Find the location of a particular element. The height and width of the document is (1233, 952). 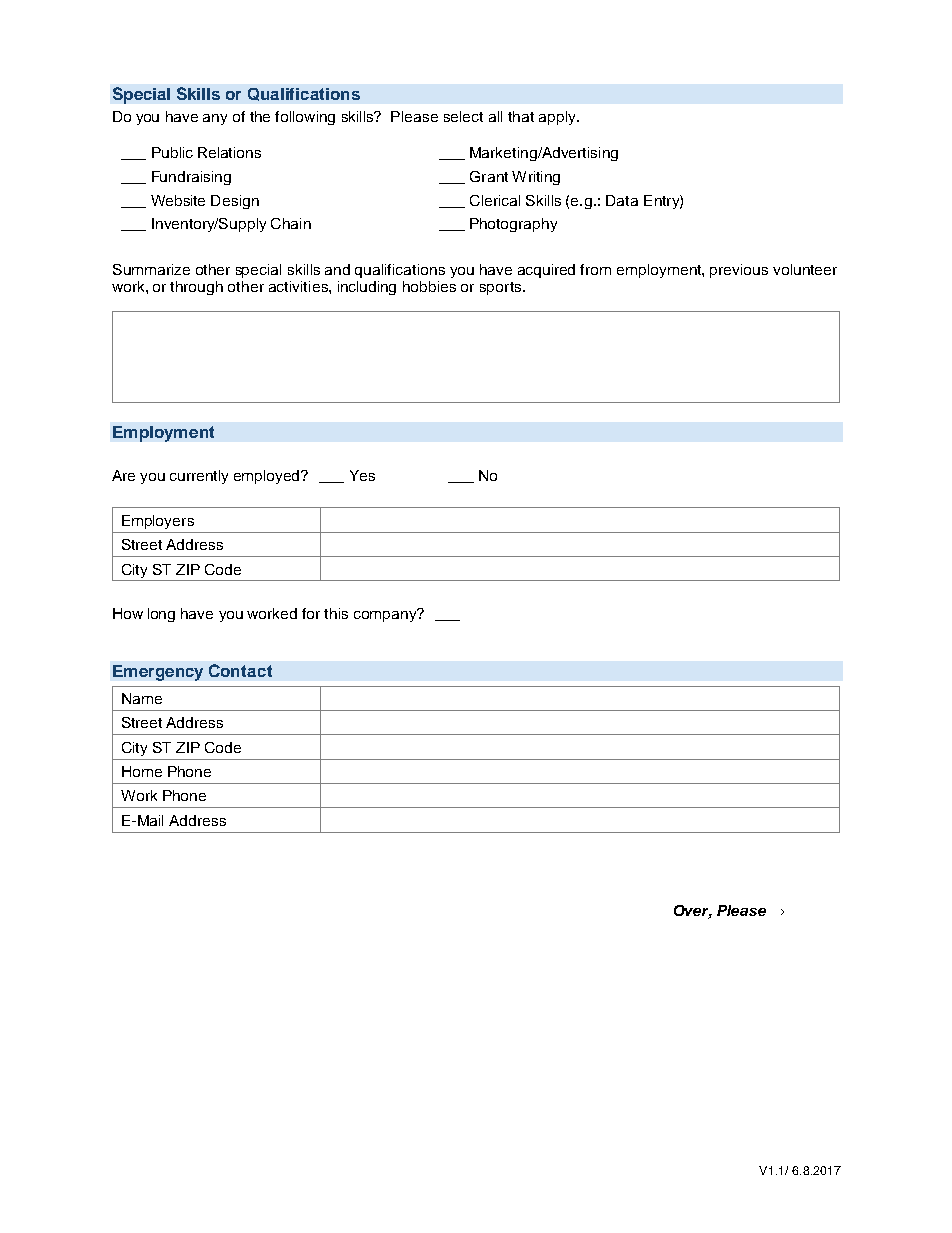

through is located at coordinates (196, 288).
